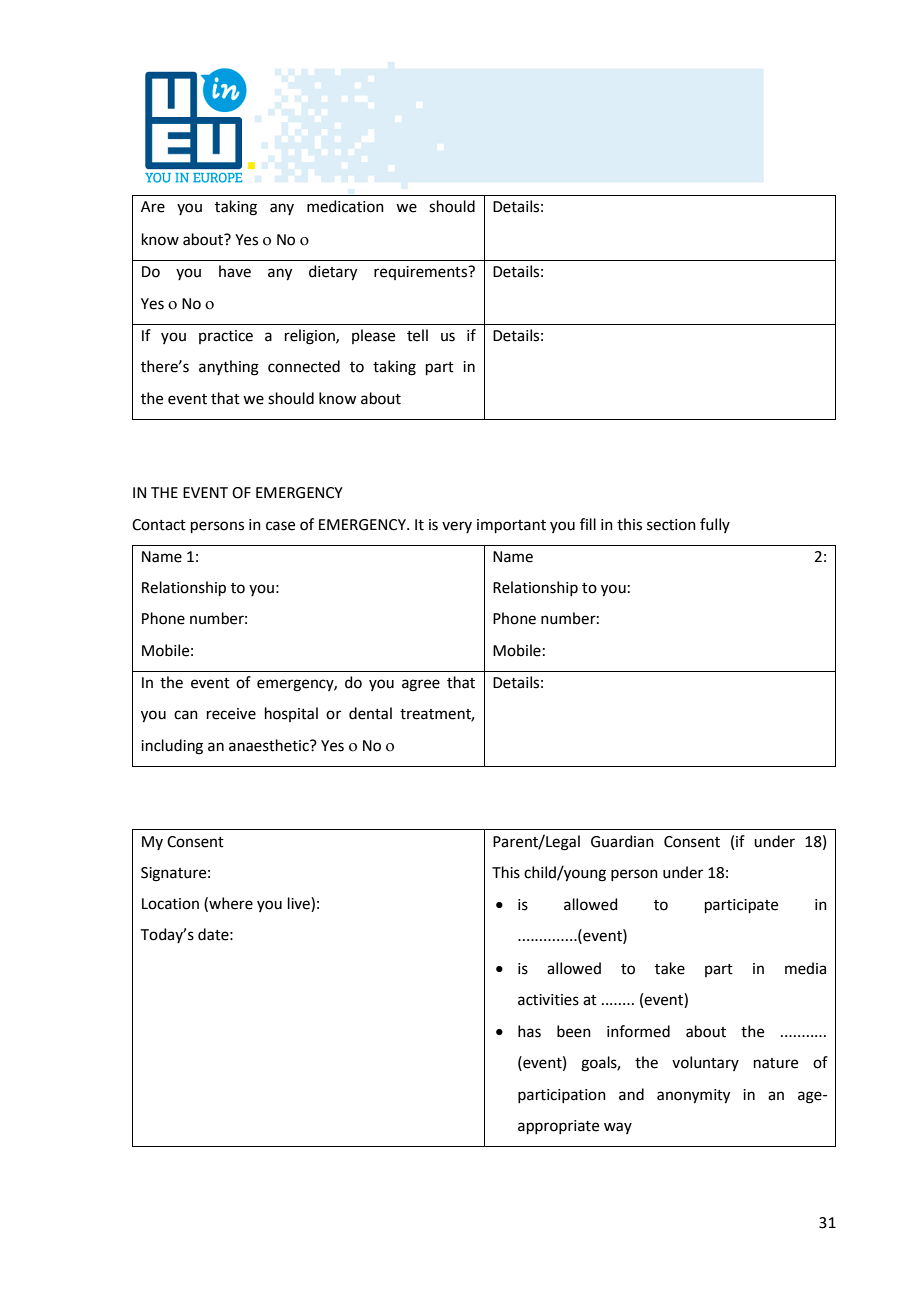 This screenshot has width=924, height=1308. I want to click on receive, so click(231, 714).
